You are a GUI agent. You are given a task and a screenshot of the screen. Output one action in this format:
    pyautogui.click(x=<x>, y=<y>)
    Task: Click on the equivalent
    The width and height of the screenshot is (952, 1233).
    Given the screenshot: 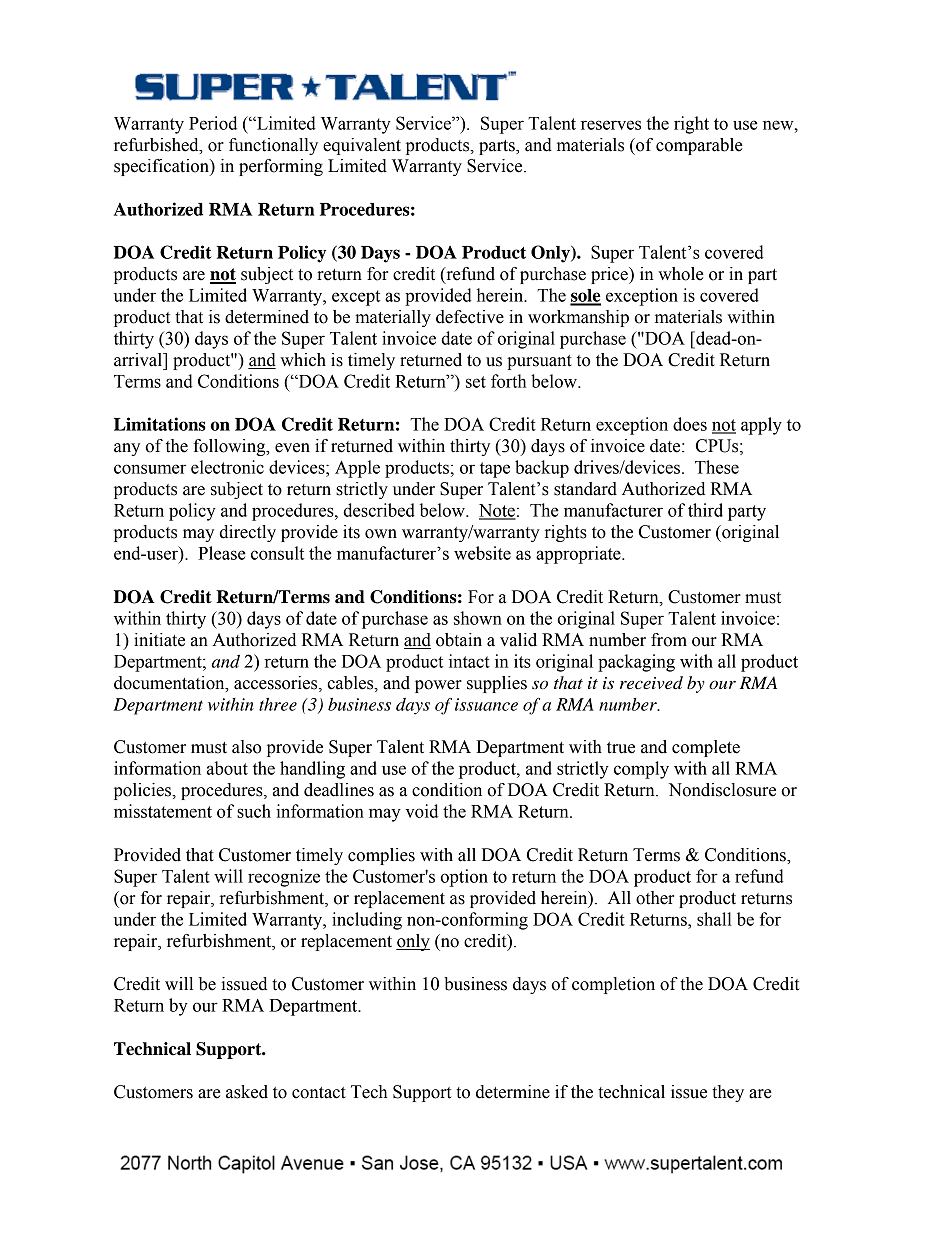 What is the action you would take?
    pyautogui.click(x=362, y=146)
